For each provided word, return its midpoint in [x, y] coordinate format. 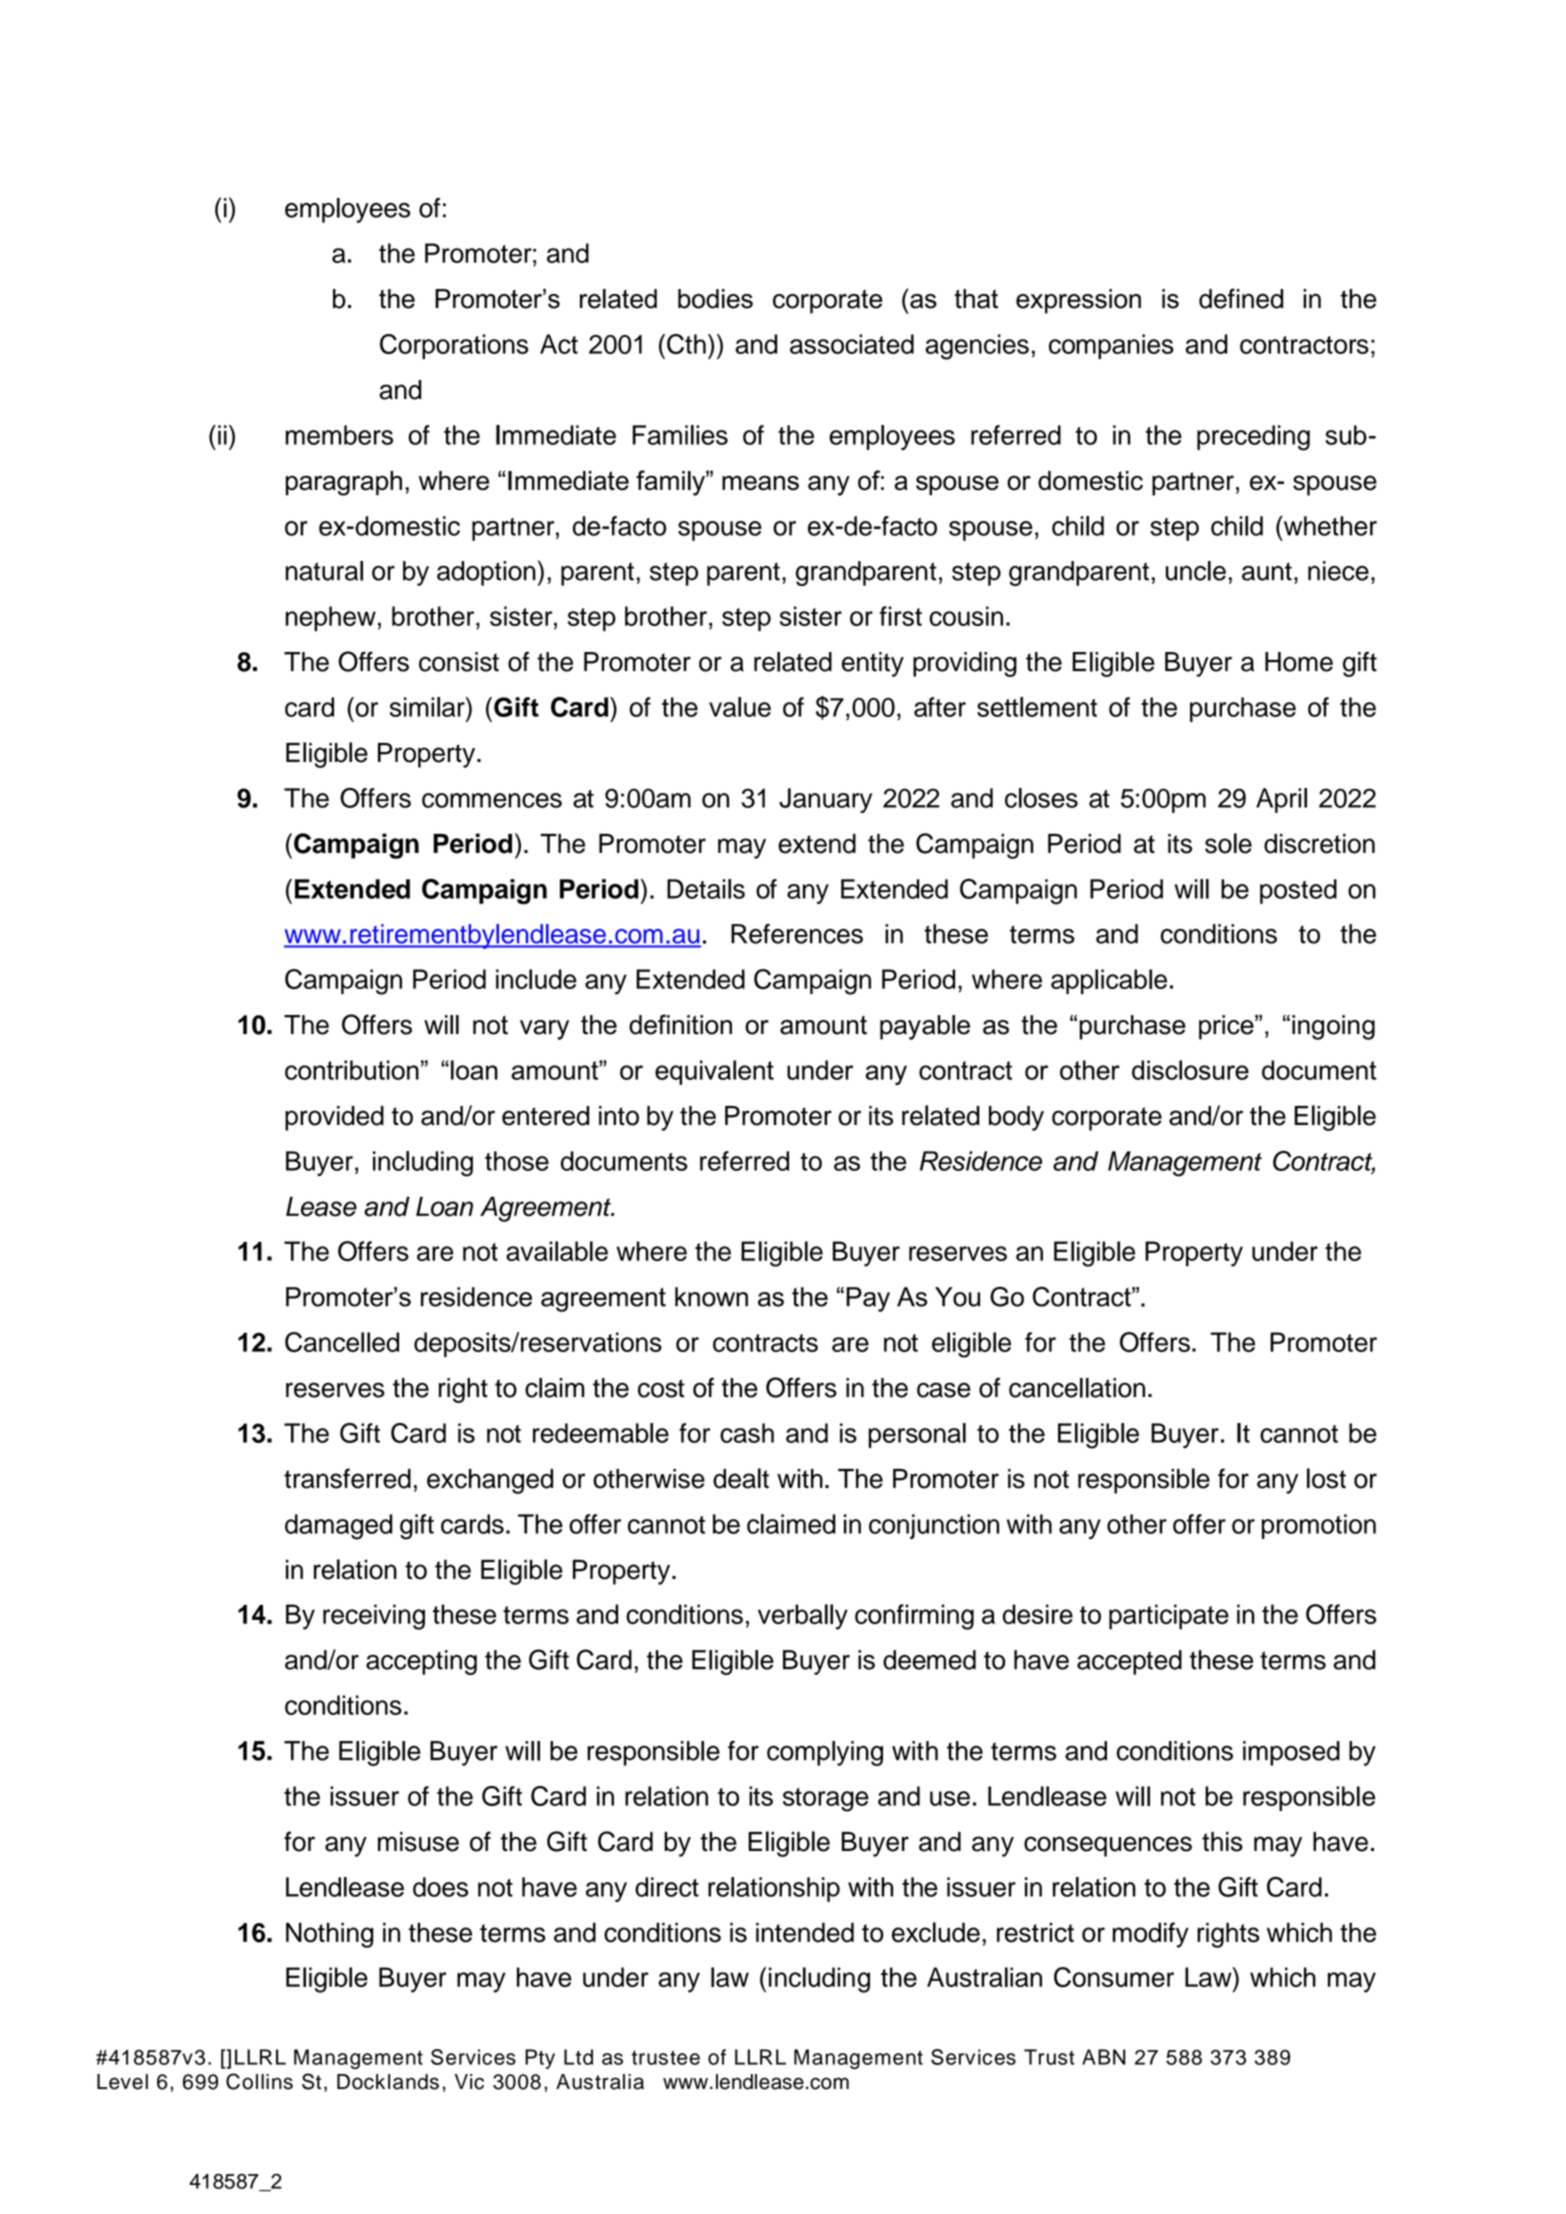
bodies [715, 299]
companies [1111, 346]
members [339, 435]
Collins [259, 2081]
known [711, 1297]
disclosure [1190, 1070]
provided [334, 1118]
